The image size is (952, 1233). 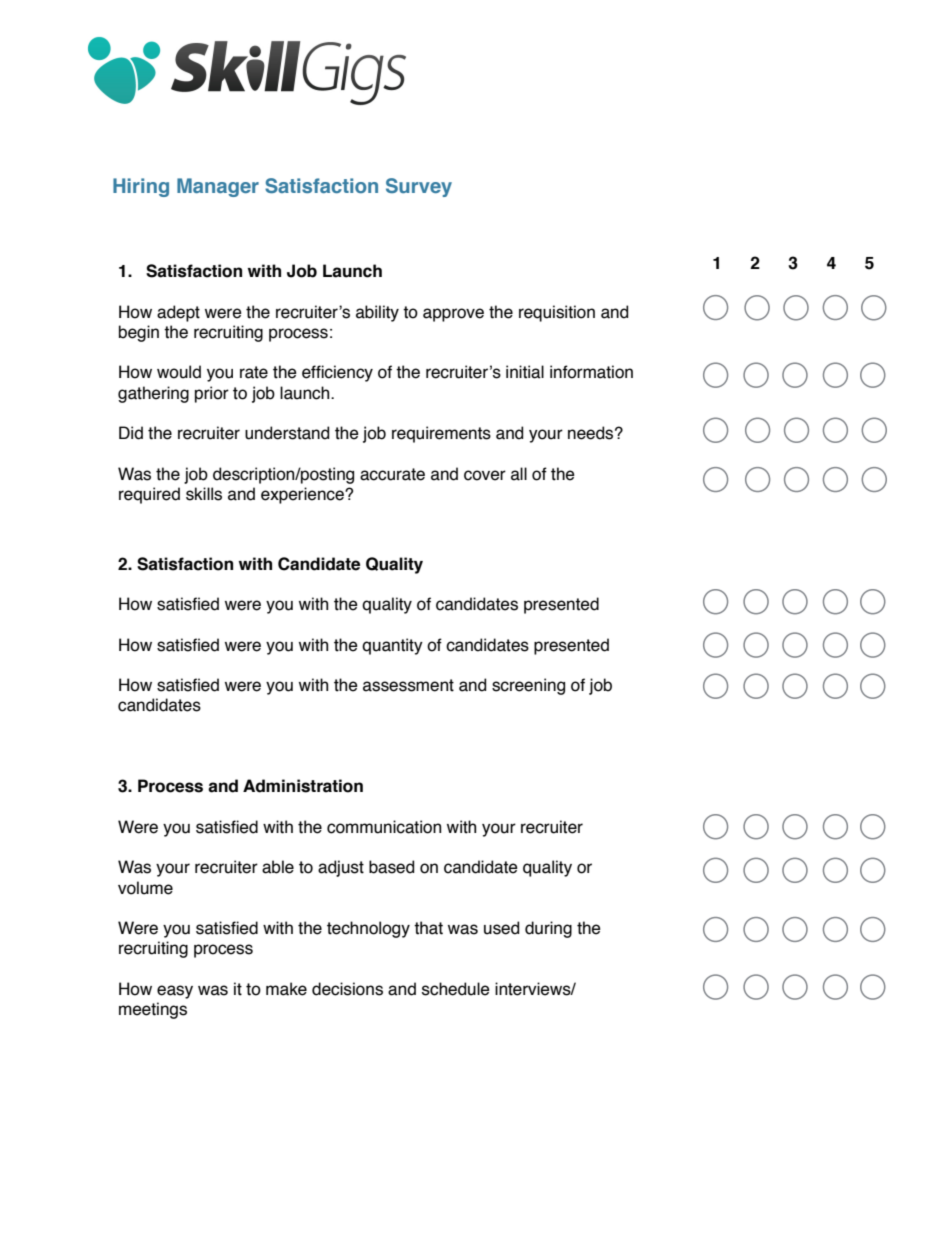 I want to click on easy, so click(x=175, y=992).
